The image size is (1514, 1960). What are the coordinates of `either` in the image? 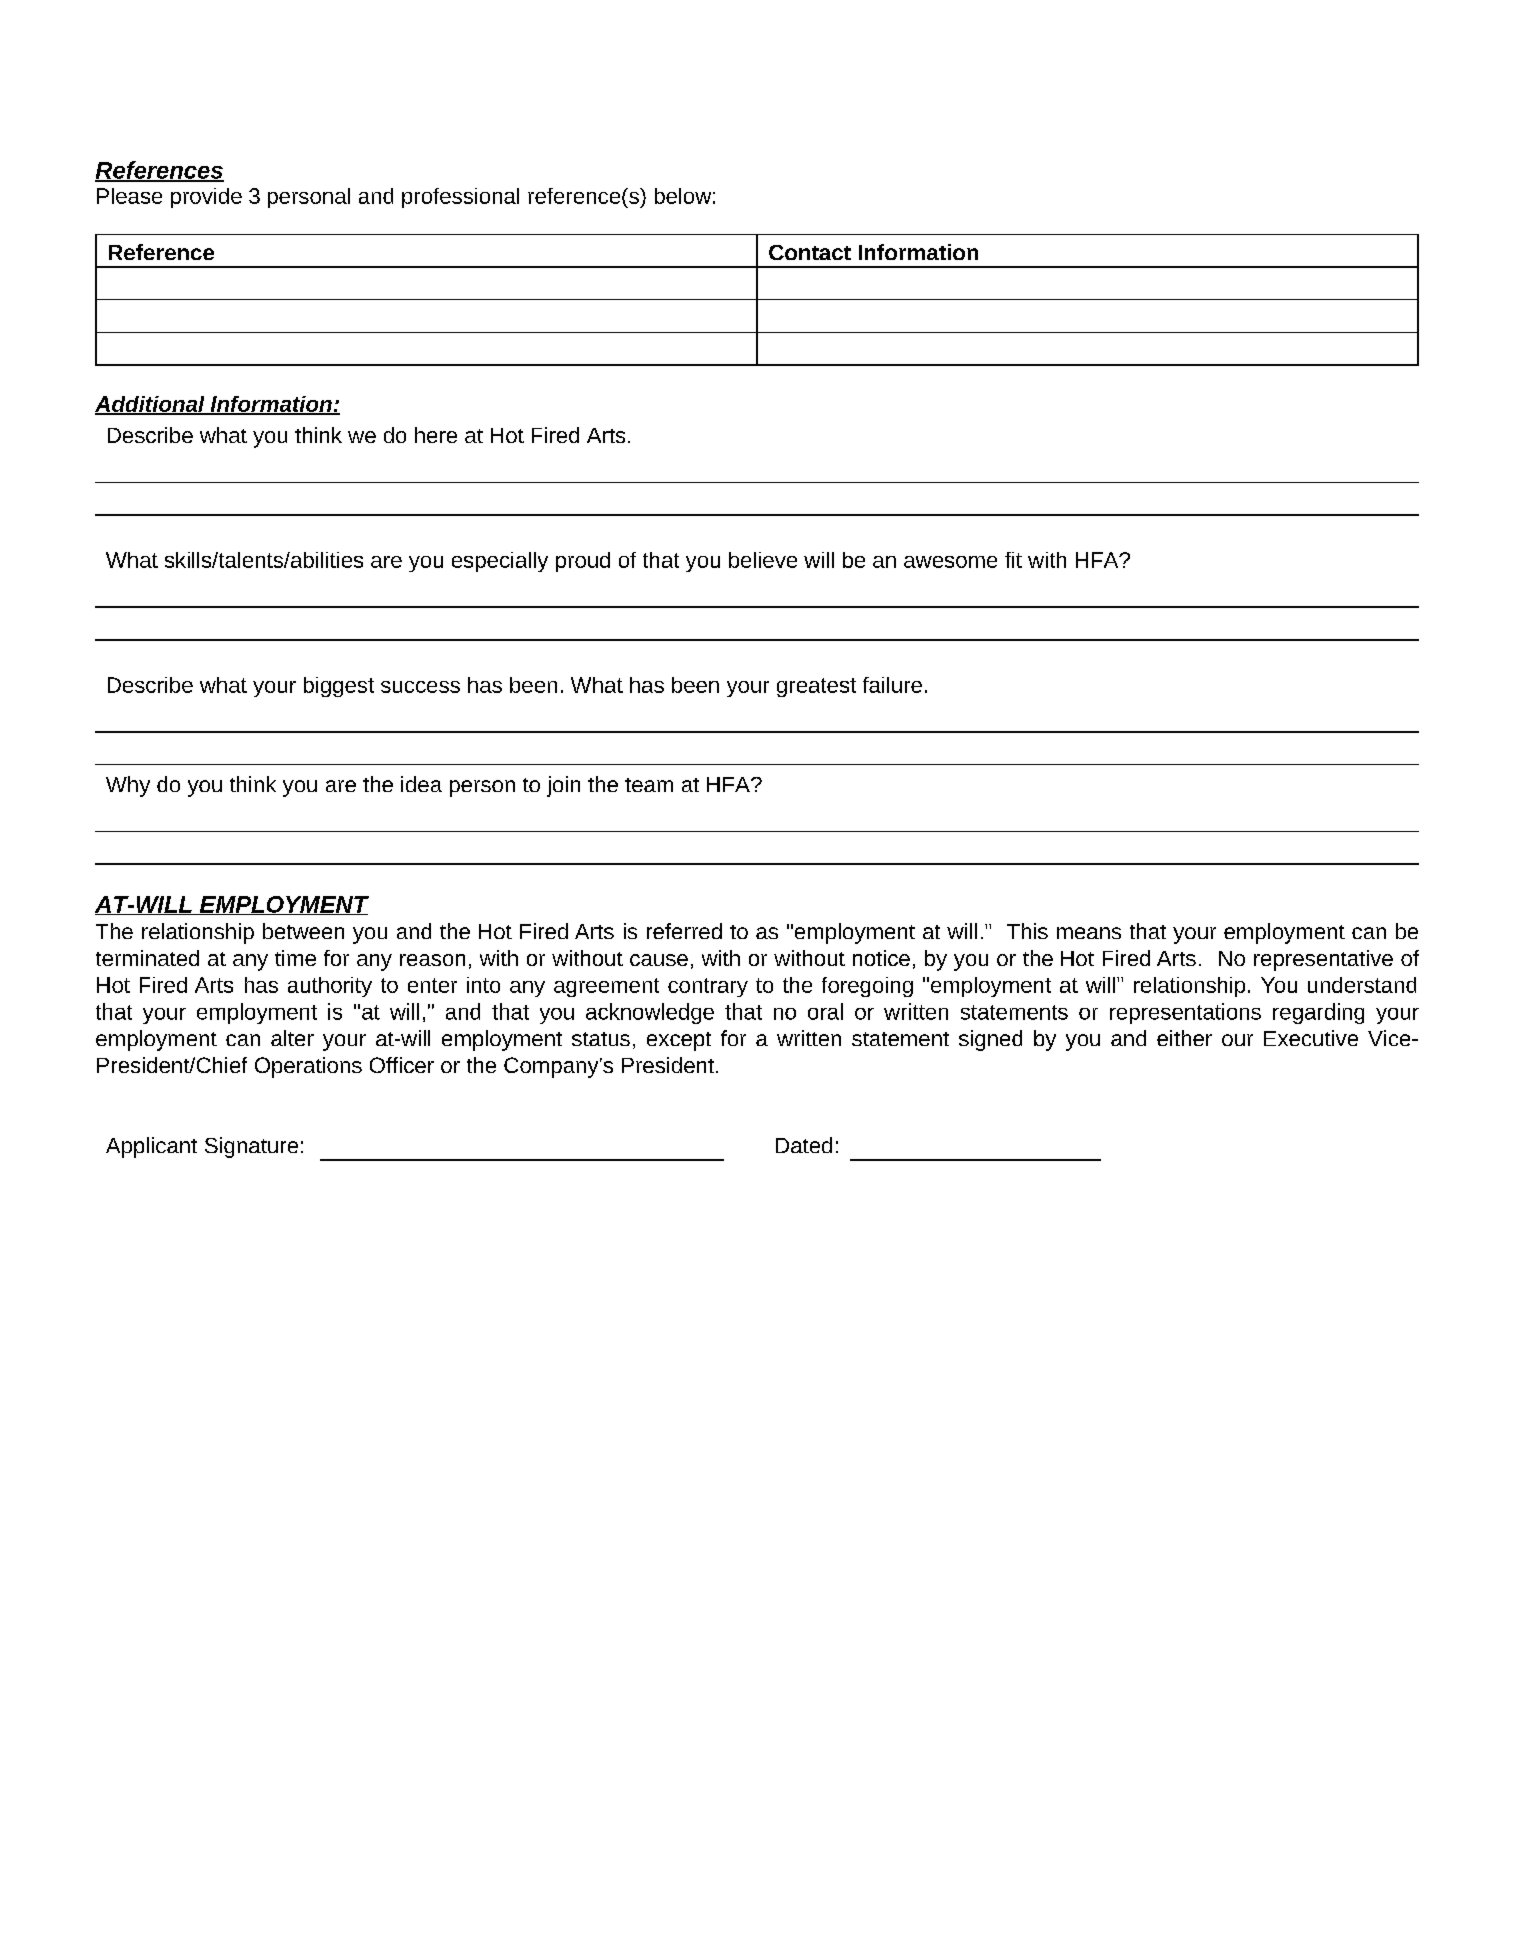 It's located at (1184, 1038).
